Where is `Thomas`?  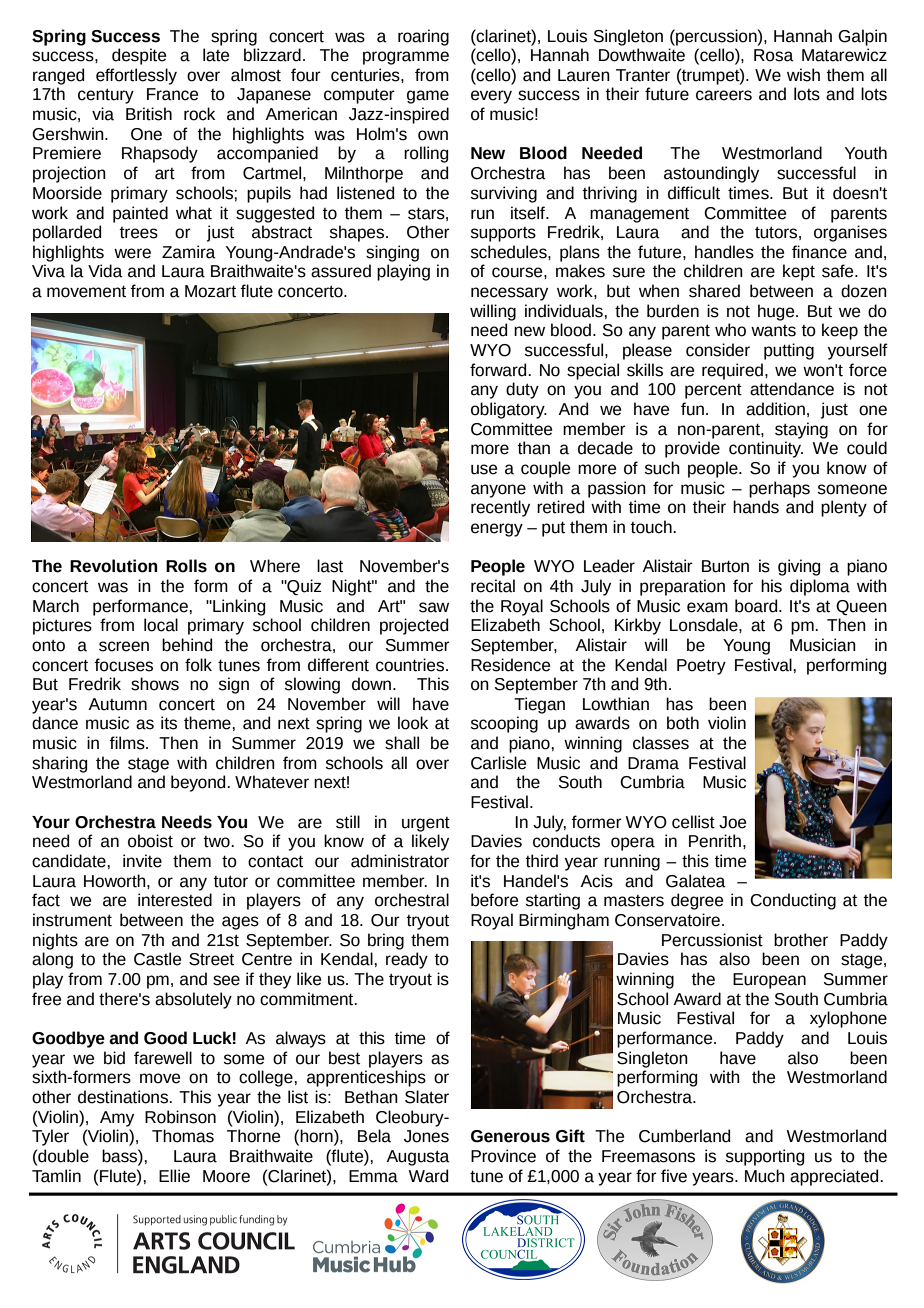
Thomas is located at coordinates (183, 1136).
